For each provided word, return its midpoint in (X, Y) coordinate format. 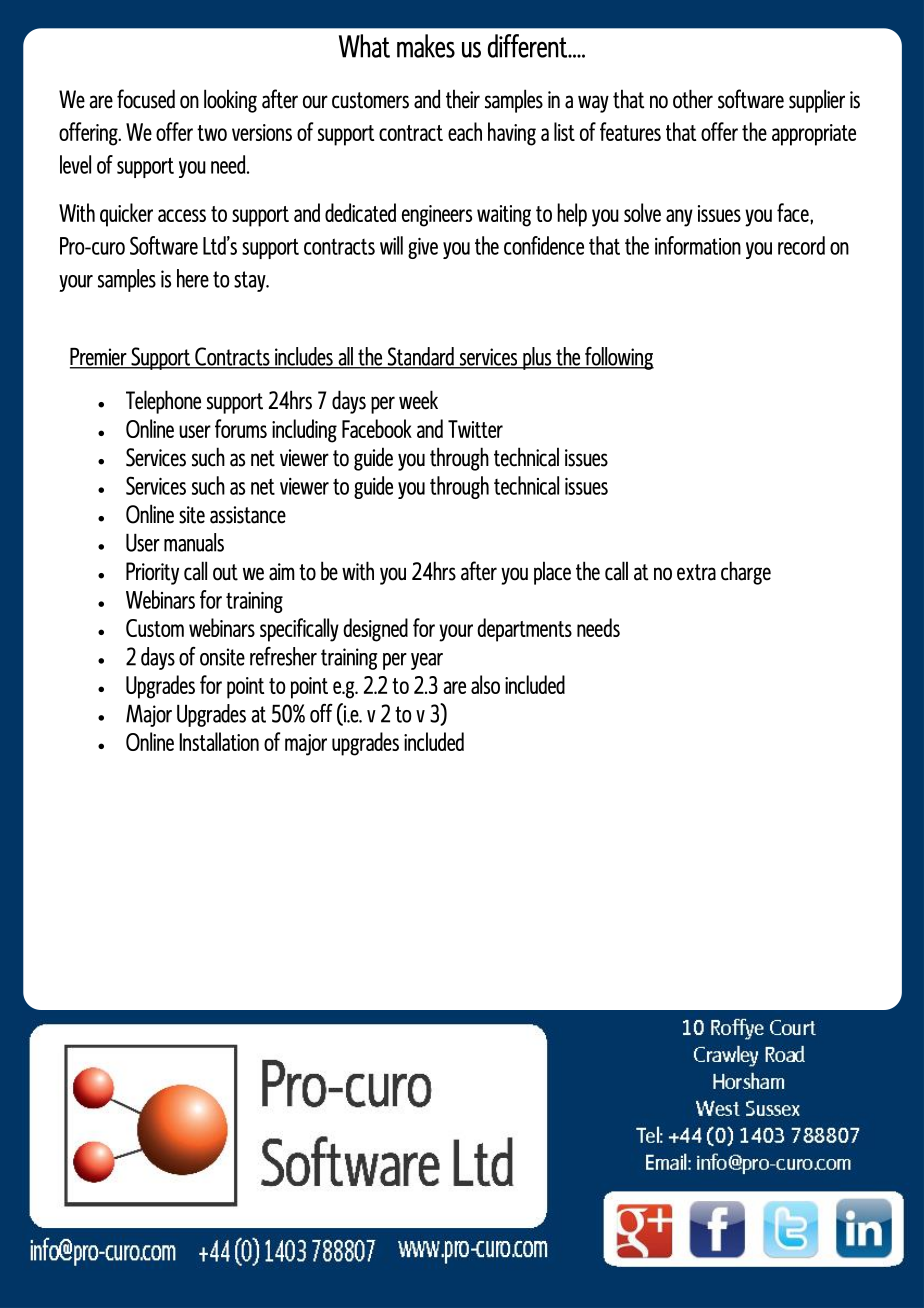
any (679, 218)
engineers (437, 216)
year (427, 661)
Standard (420, 357)
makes (426, 46)
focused (146, 99)
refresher (283, 656)
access (182, 215)
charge (746, 573)
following (618, 358)
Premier (99, 358)
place (552, 573)
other (693, 99)
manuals (194, 542)
